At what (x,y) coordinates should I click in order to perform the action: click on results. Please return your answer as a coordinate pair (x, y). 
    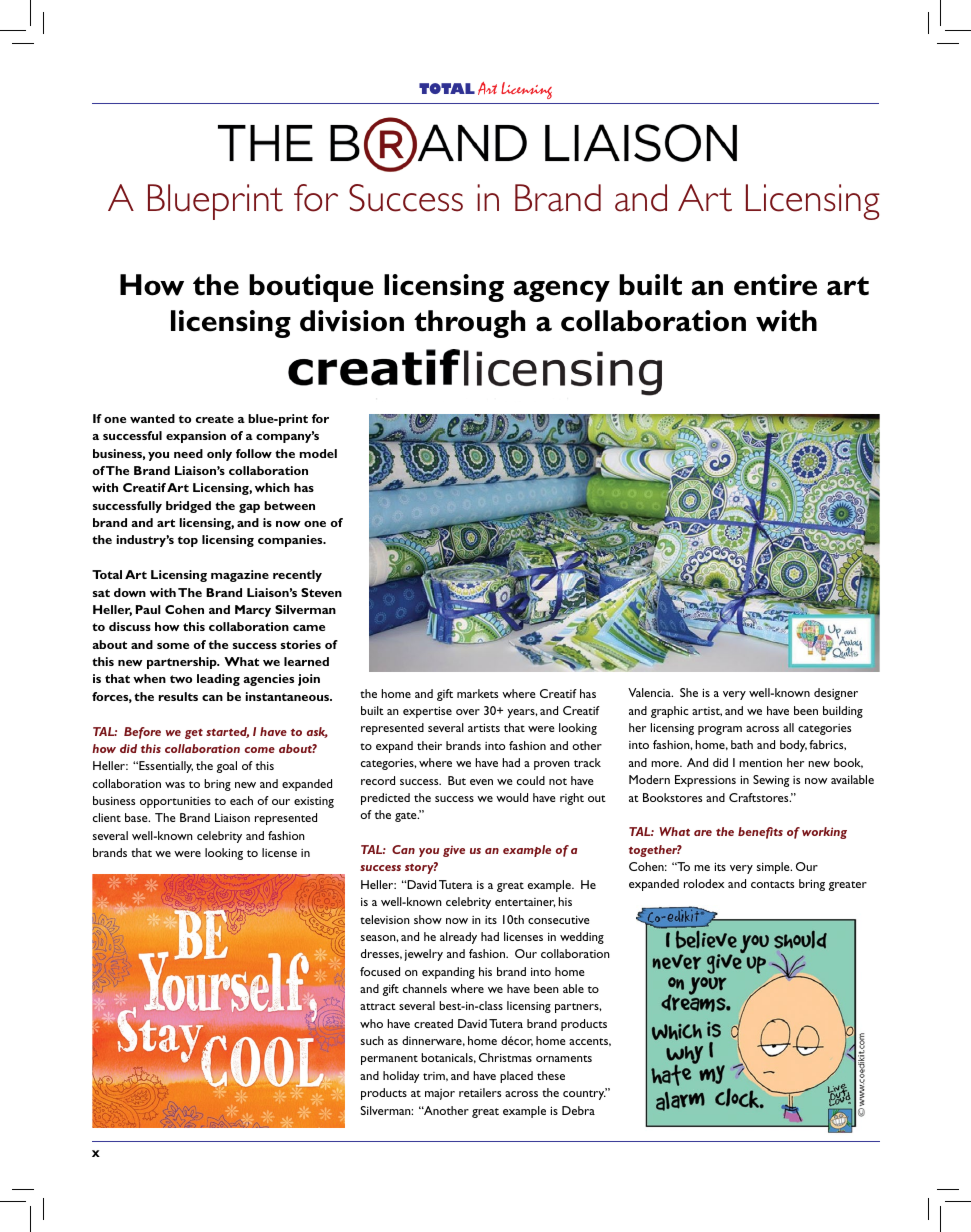
    Looking at the image, I should click on (178, 696).
